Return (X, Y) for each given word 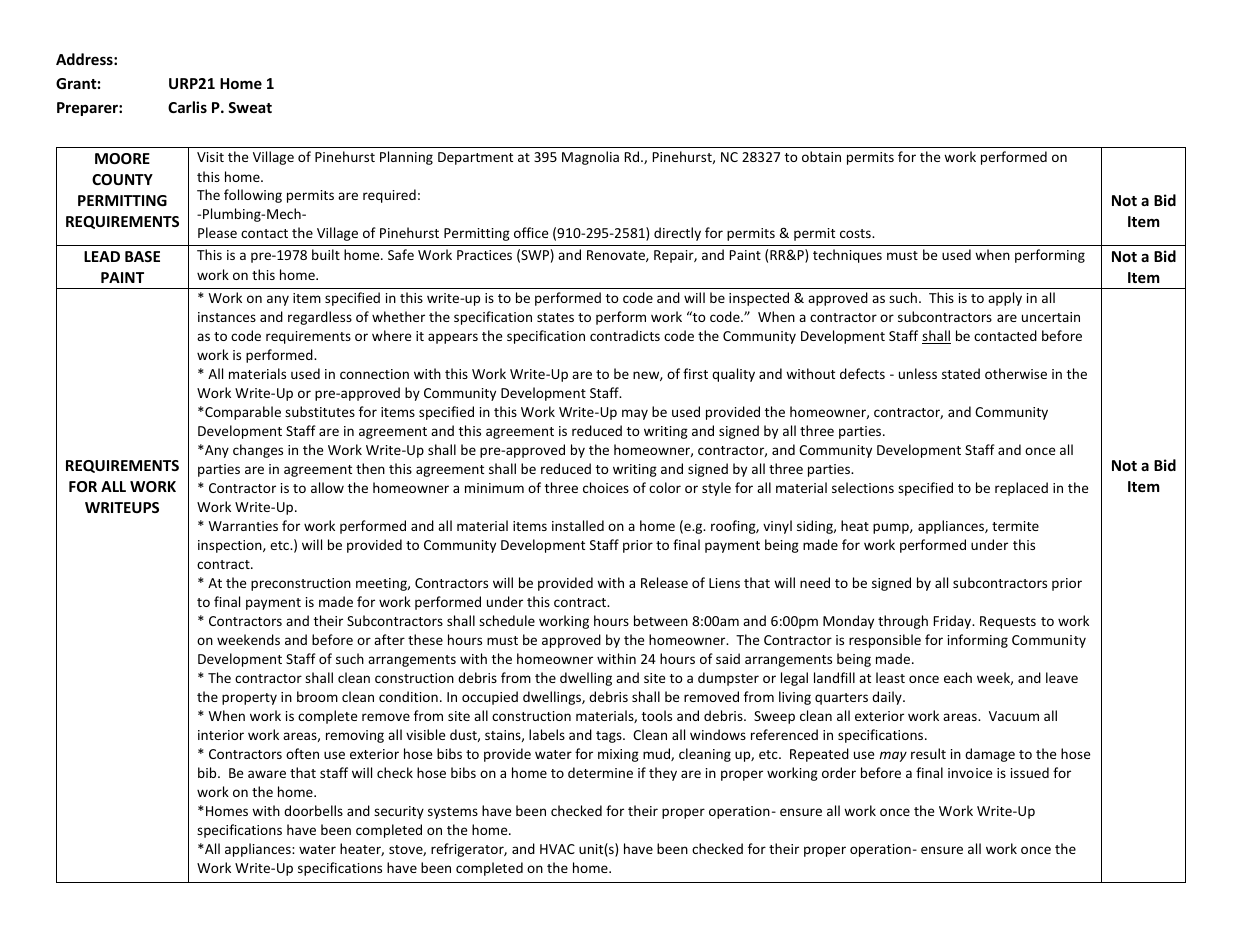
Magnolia (590, 158)
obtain (821, 156)
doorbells (313, 810)
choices (606, 487)
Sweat (250, 107)
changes (258, 451)
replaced (1021, 489)
